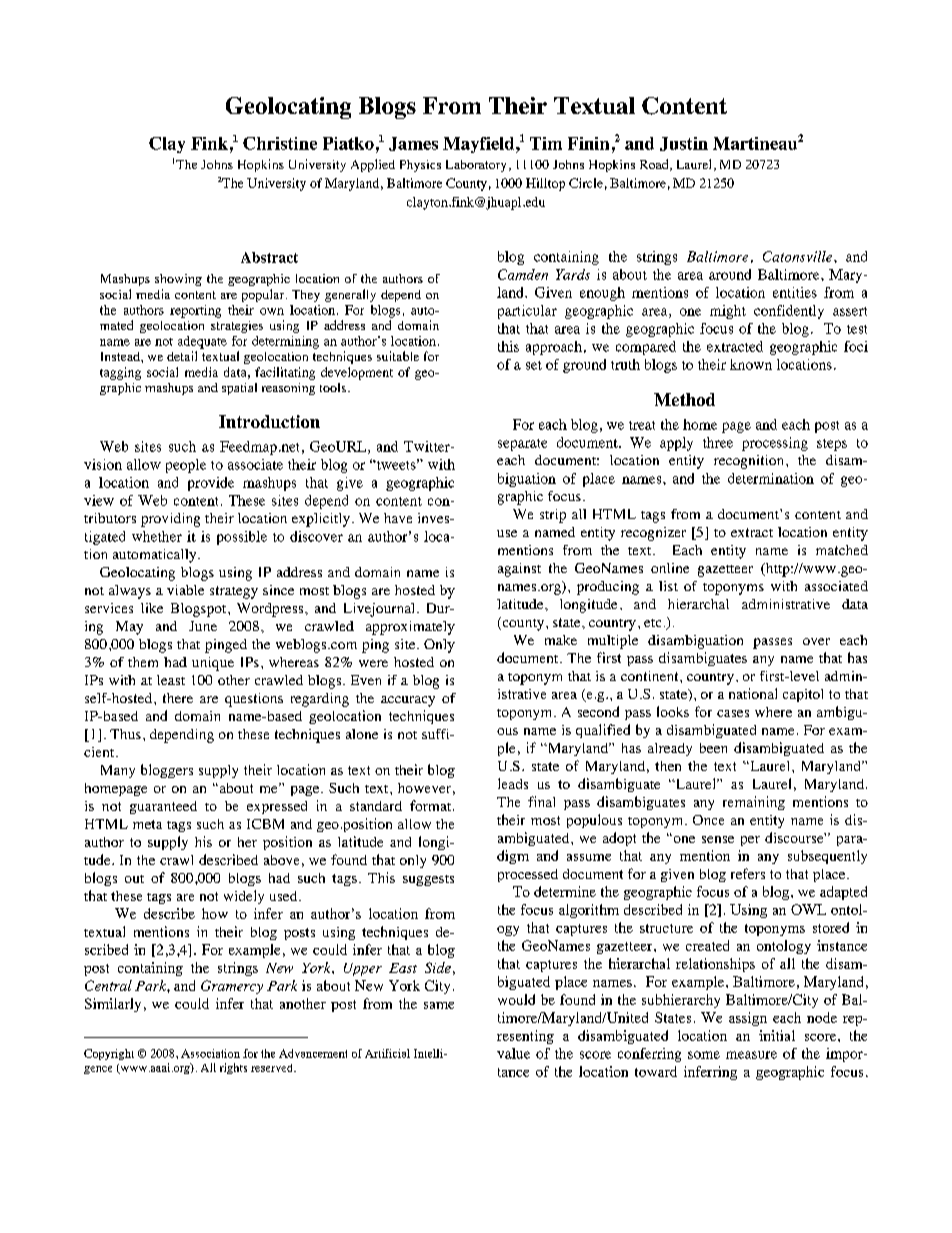  I want to click on rights, so click(233, 1068).
